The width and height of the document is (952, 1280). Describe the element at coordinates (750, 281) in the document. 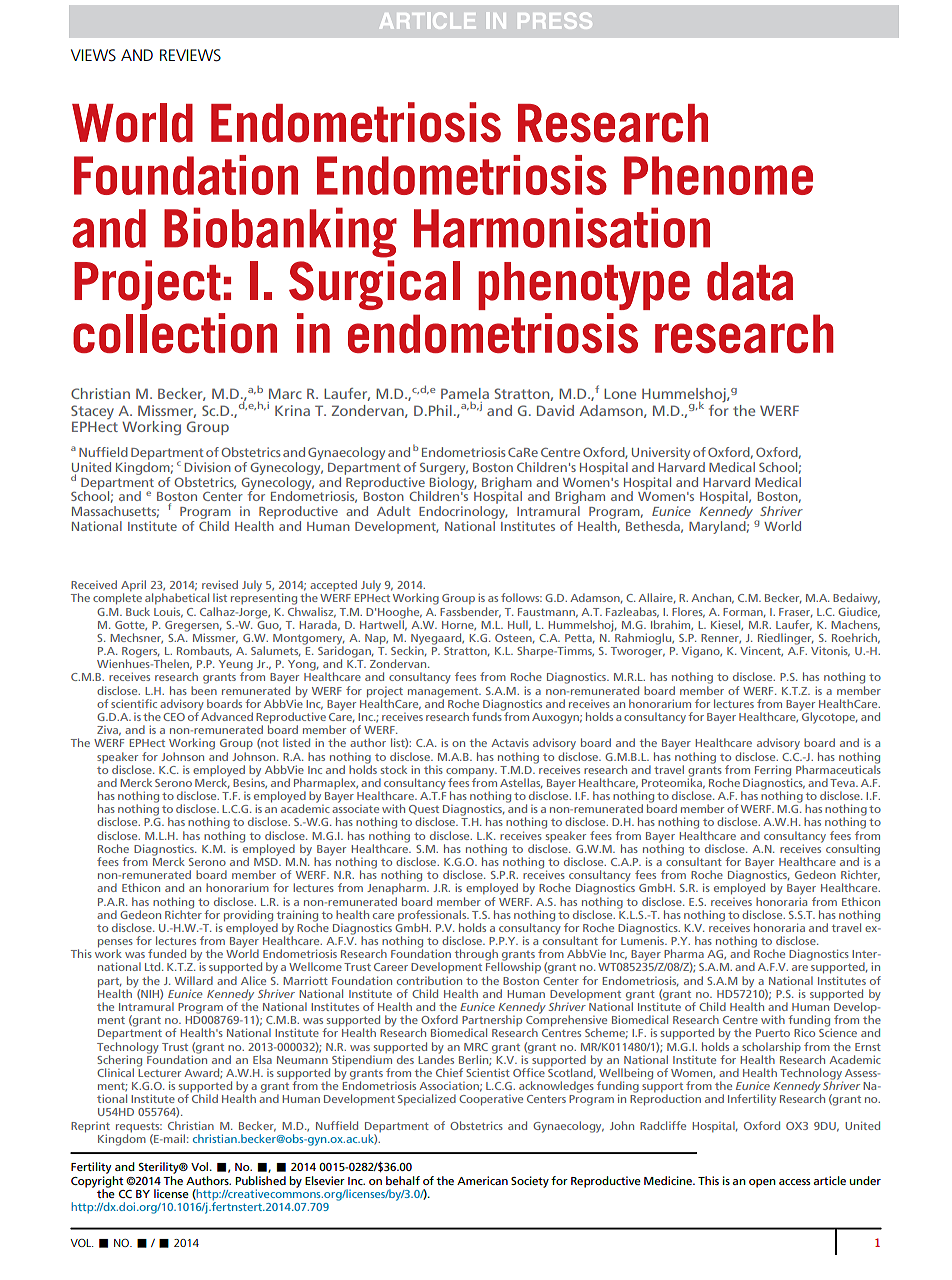

I see `data` at that location.
